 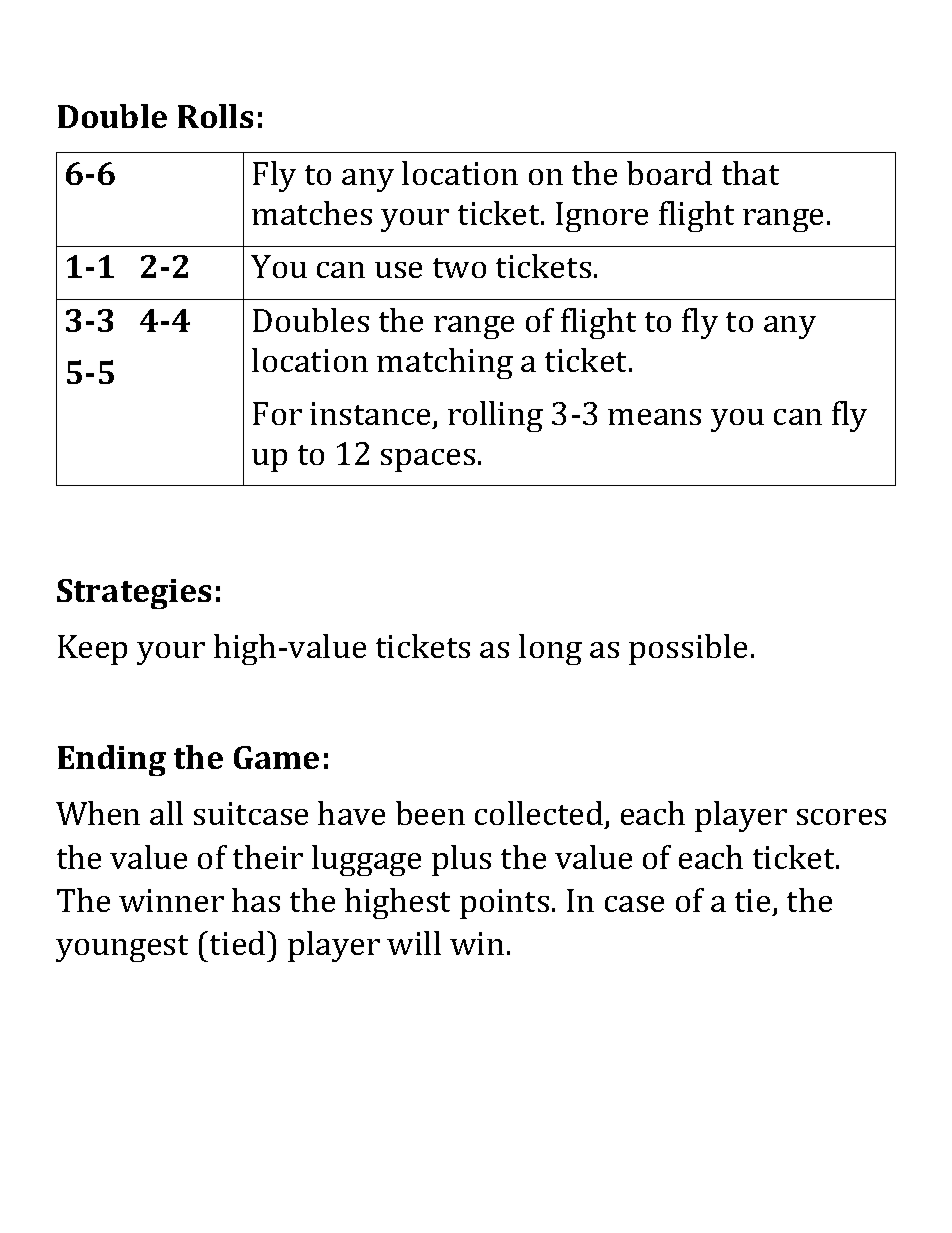 I want to click on possible, so click(x=688, y=649).
